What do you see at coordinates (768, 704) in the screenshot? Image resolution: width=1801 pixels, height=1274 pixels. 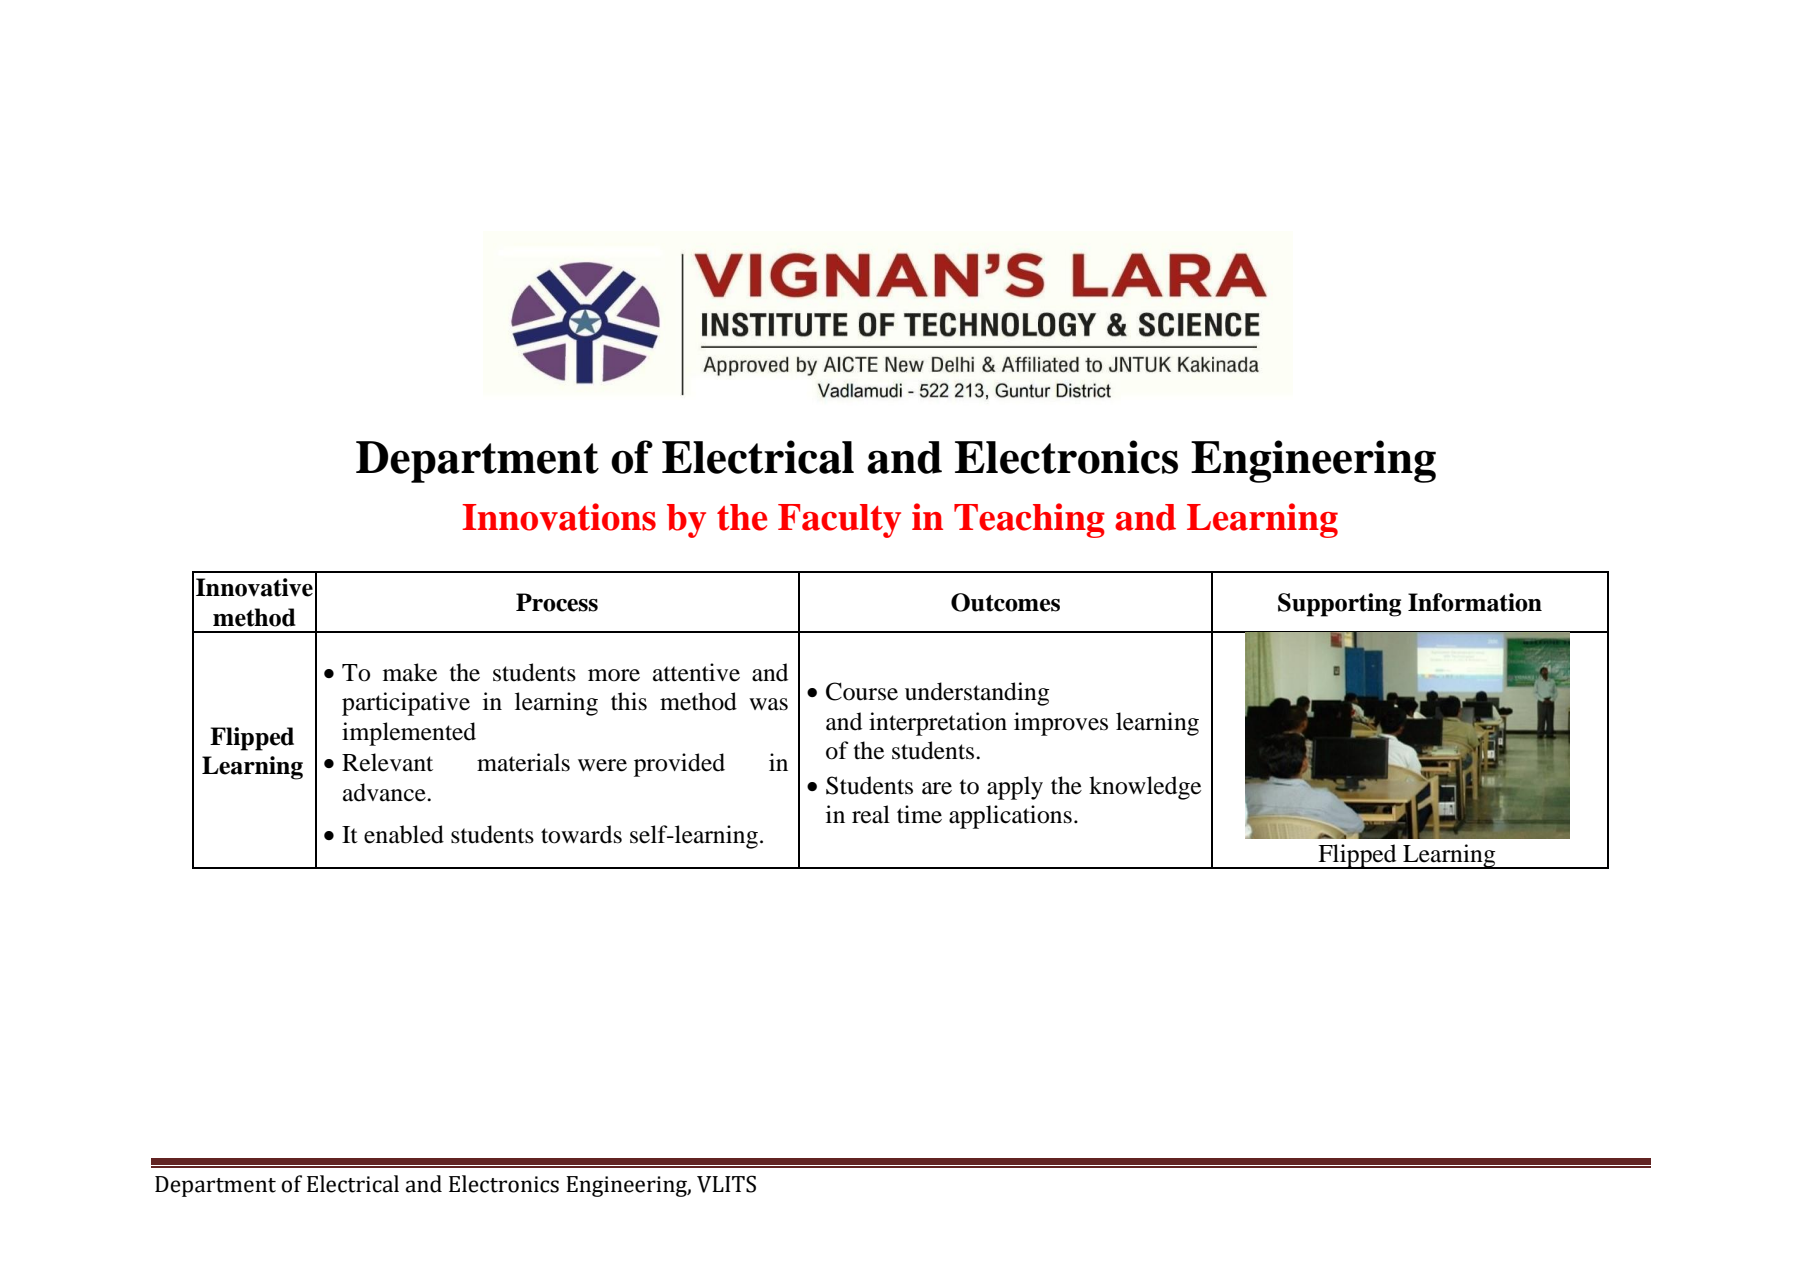 I see `was` at bounding box center [768, 704].
